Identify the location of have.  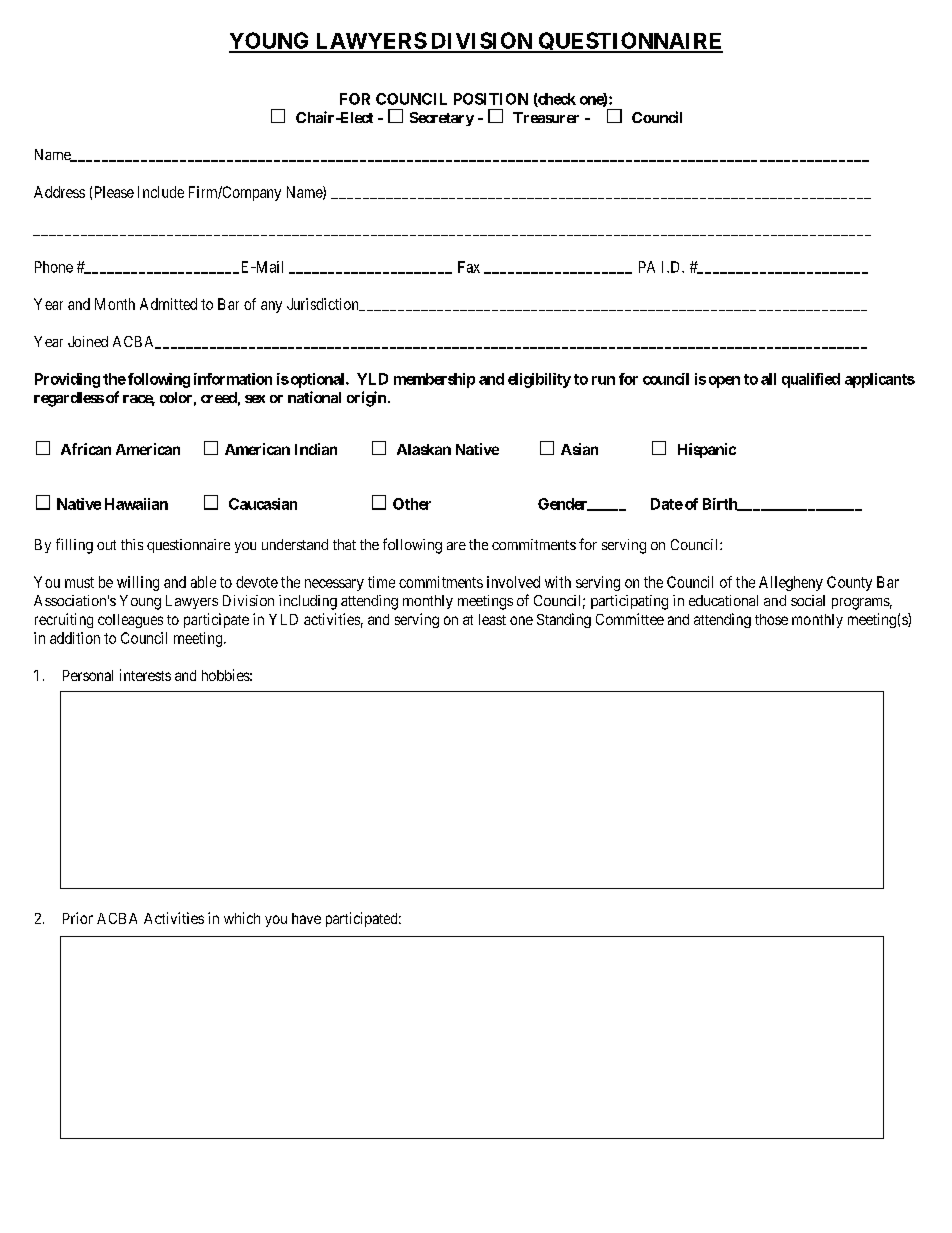
(306, 918).
